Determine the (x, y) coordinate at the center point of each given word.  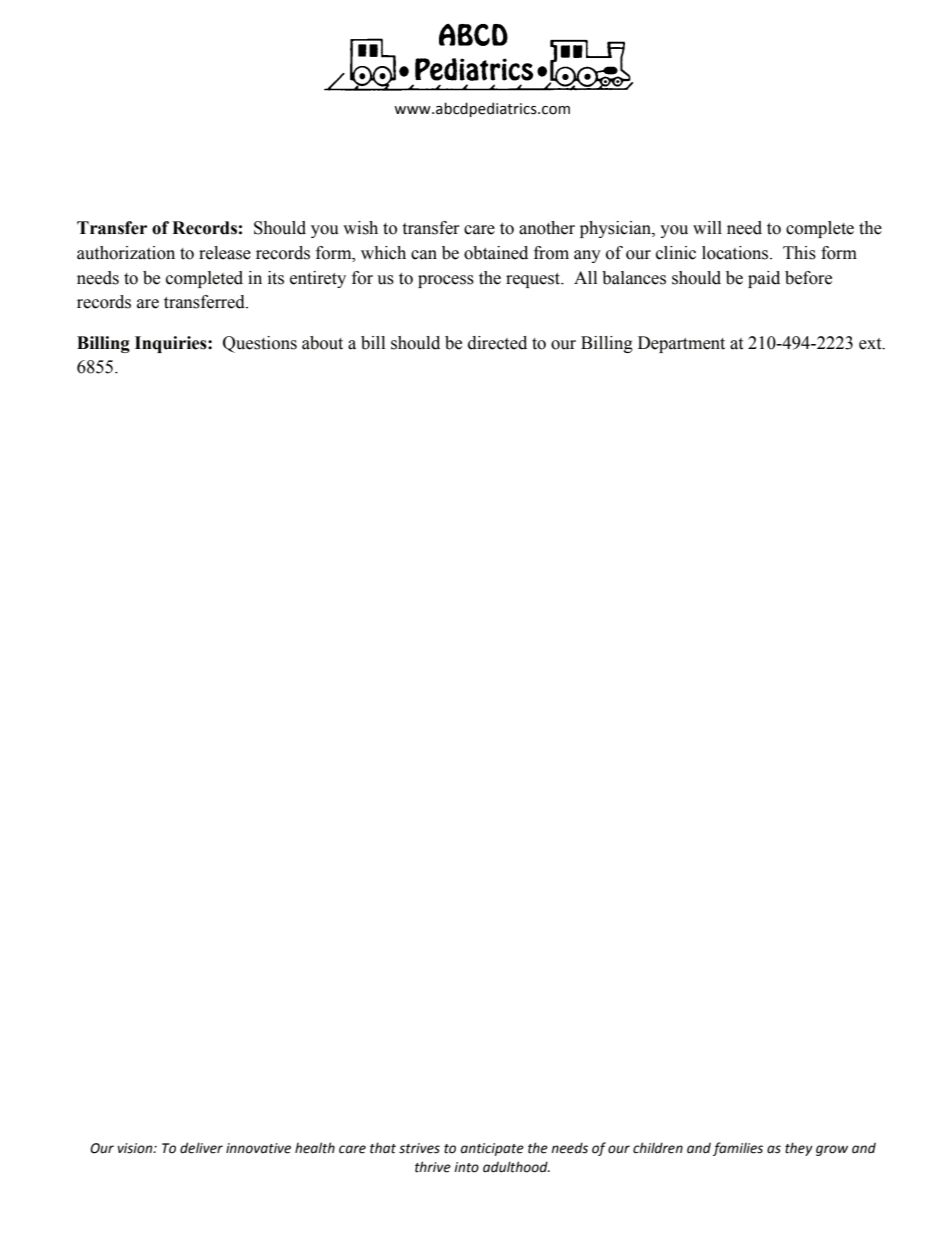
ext (871, 344)
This (799, 253)
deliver (201, 1148)
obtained (496, 253)
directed (497, 343)
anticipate (492, 1149)
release (225, 253)
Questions (260, 344)
